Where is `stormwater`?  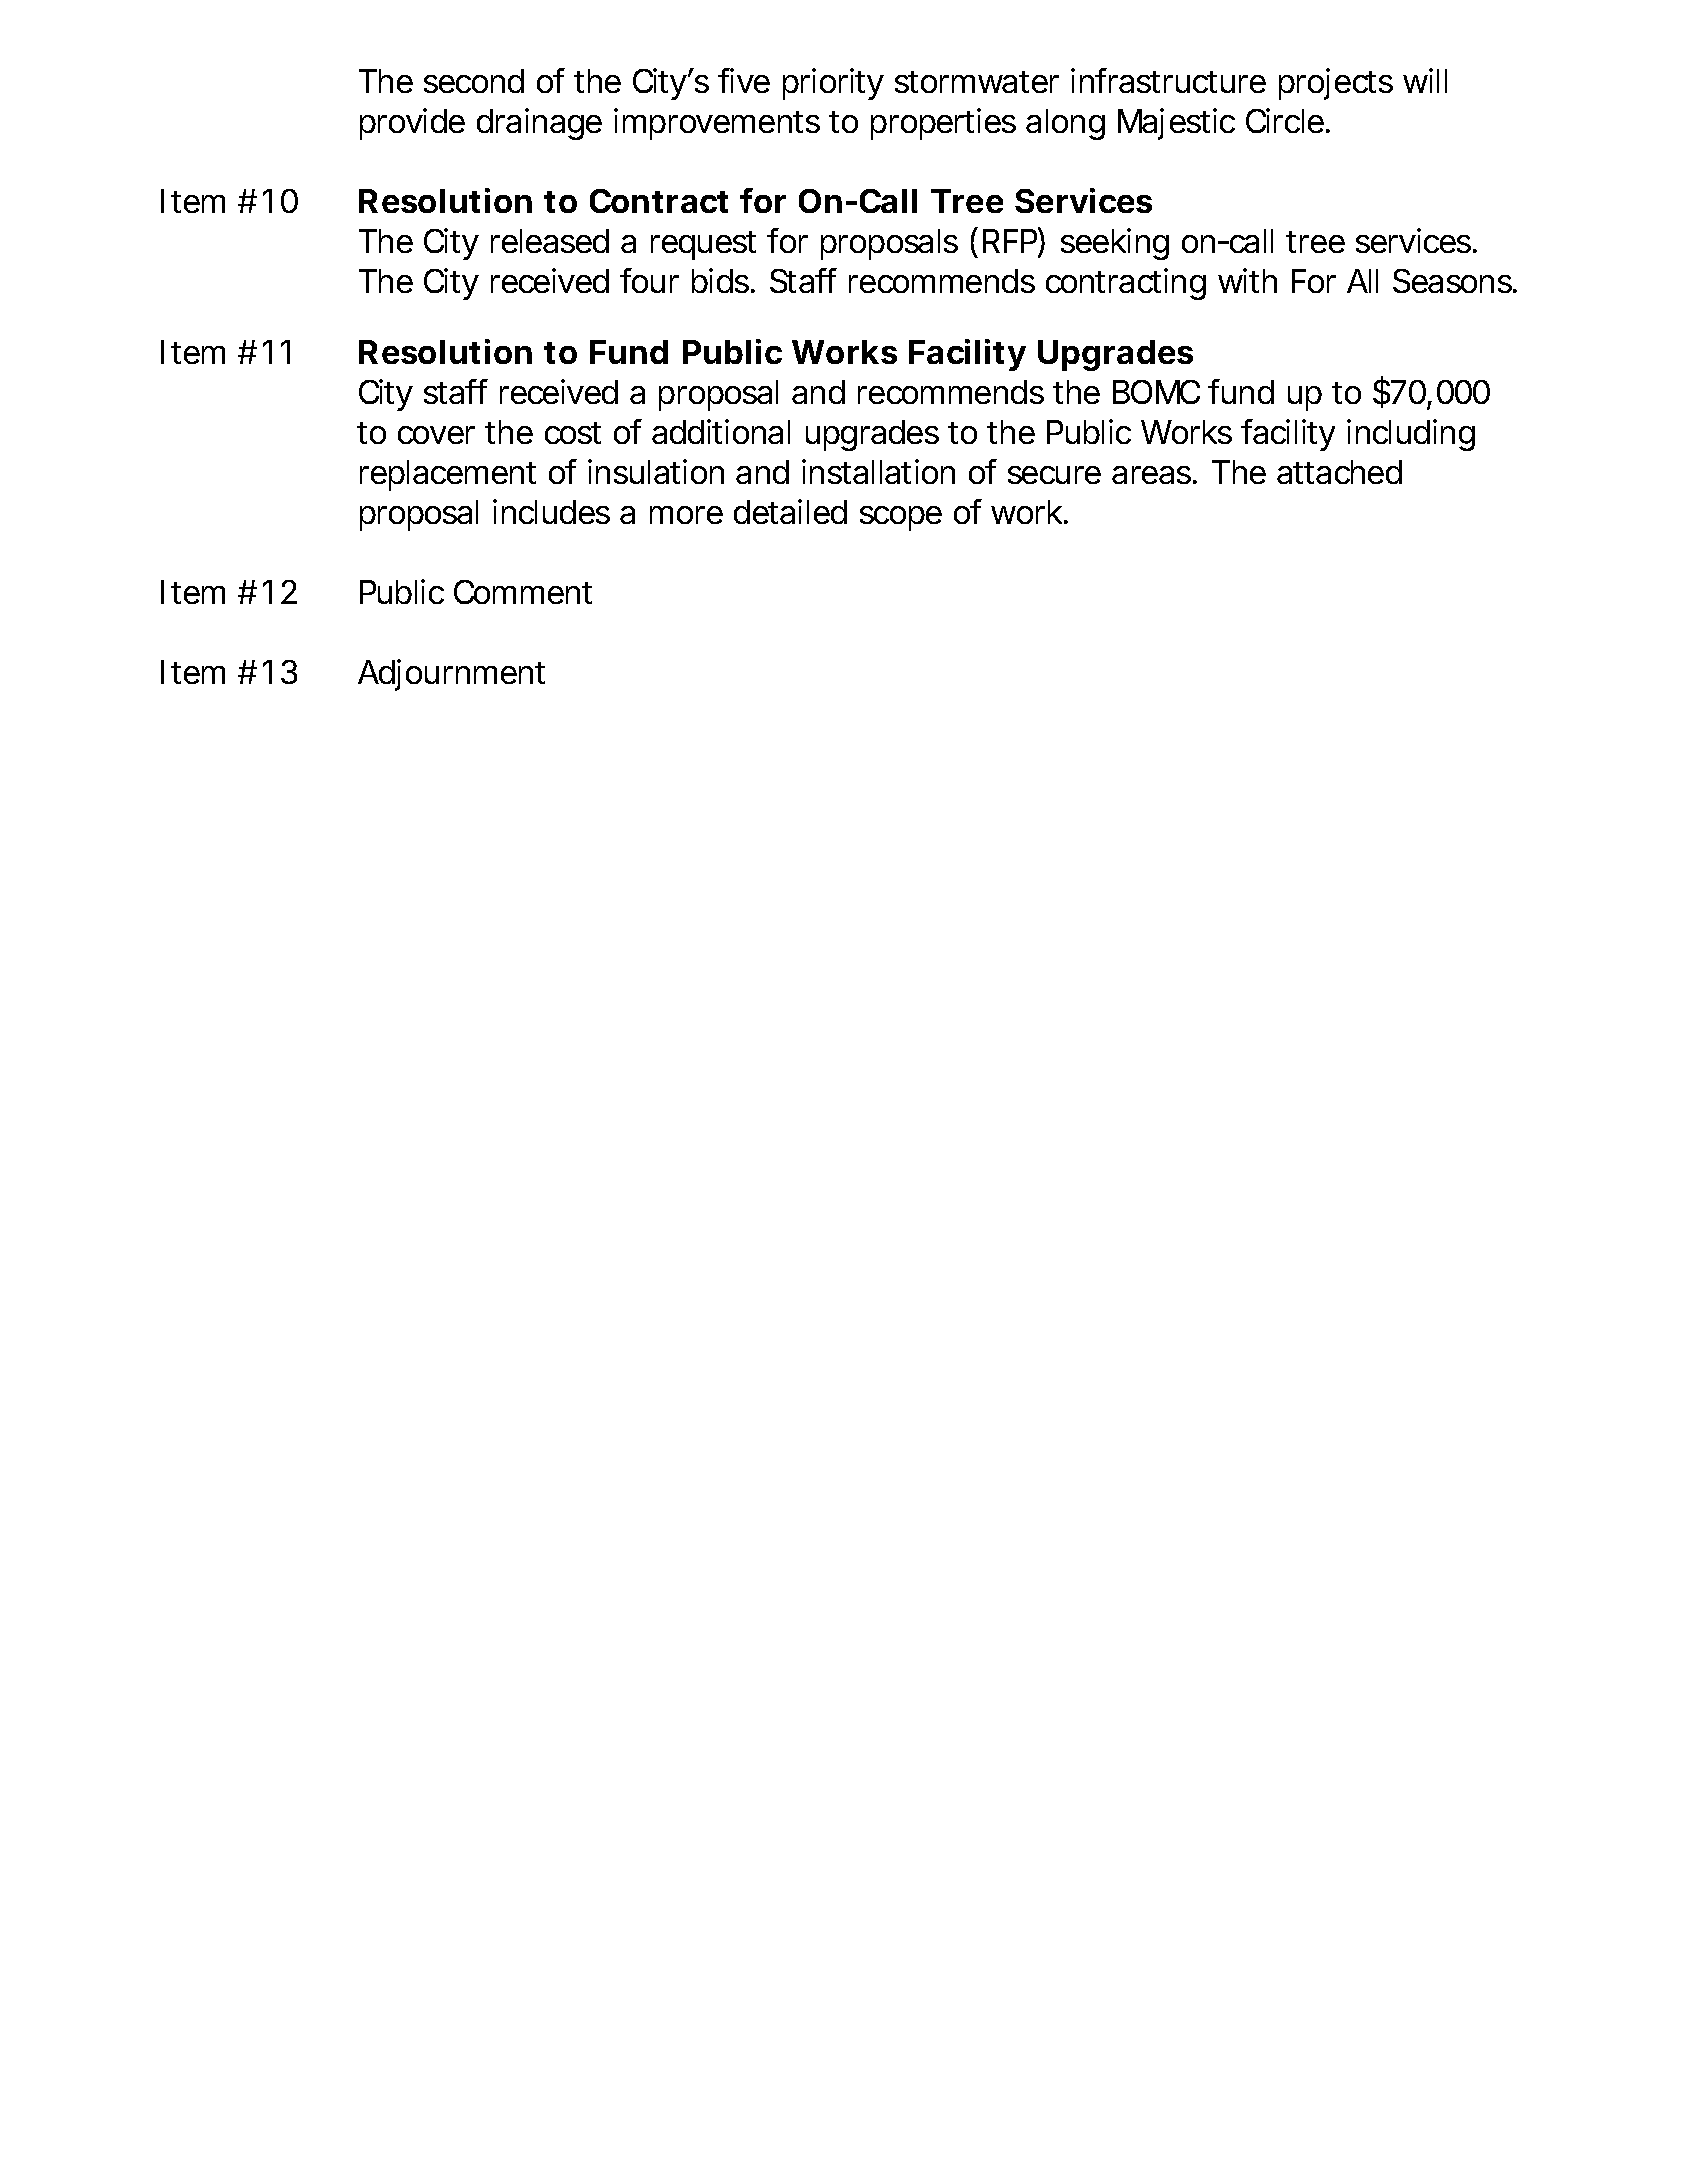 stormwater is located at coordinates (977, 82).
